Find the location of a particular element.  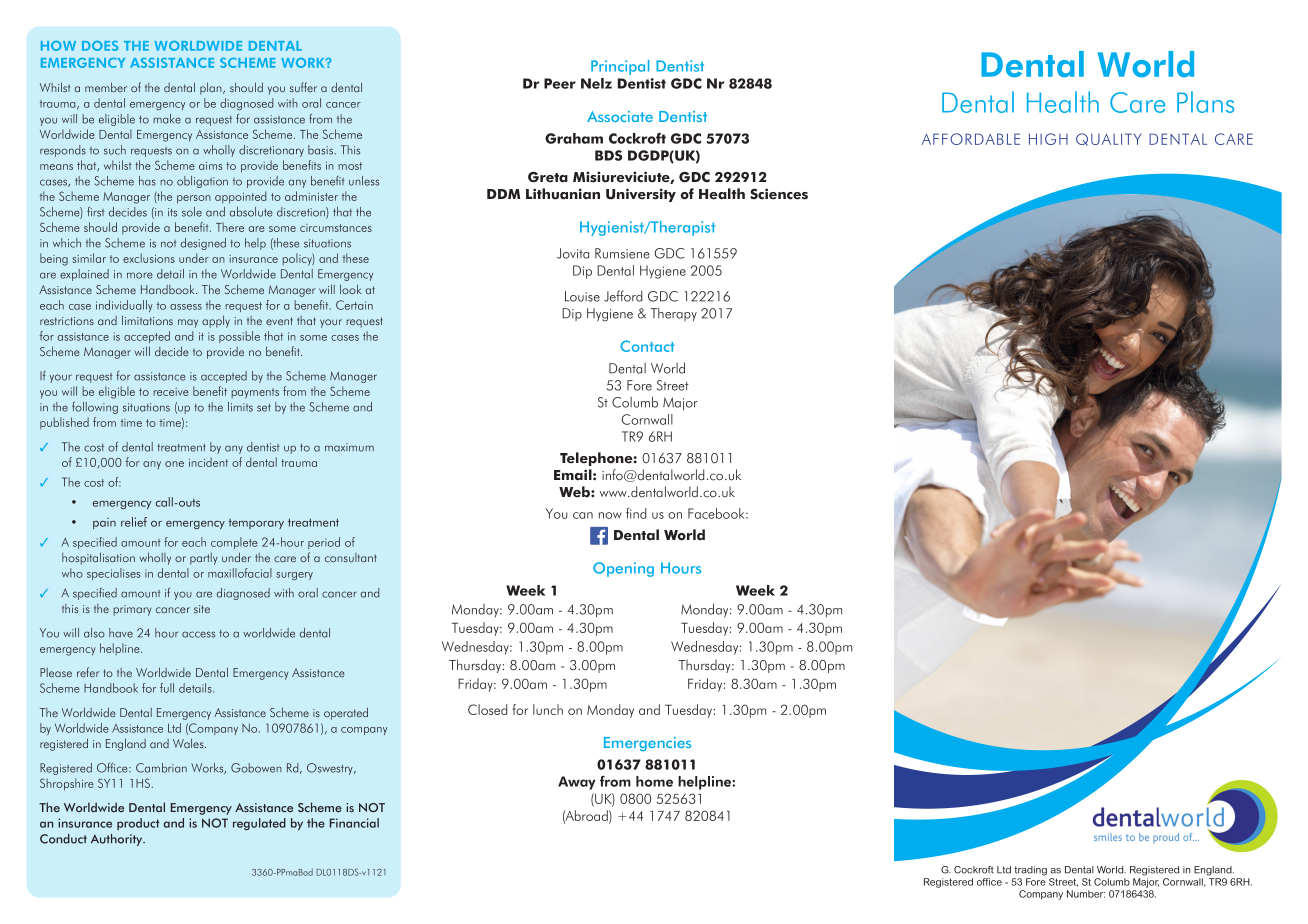

incident is located at coordinates (208, 462).
